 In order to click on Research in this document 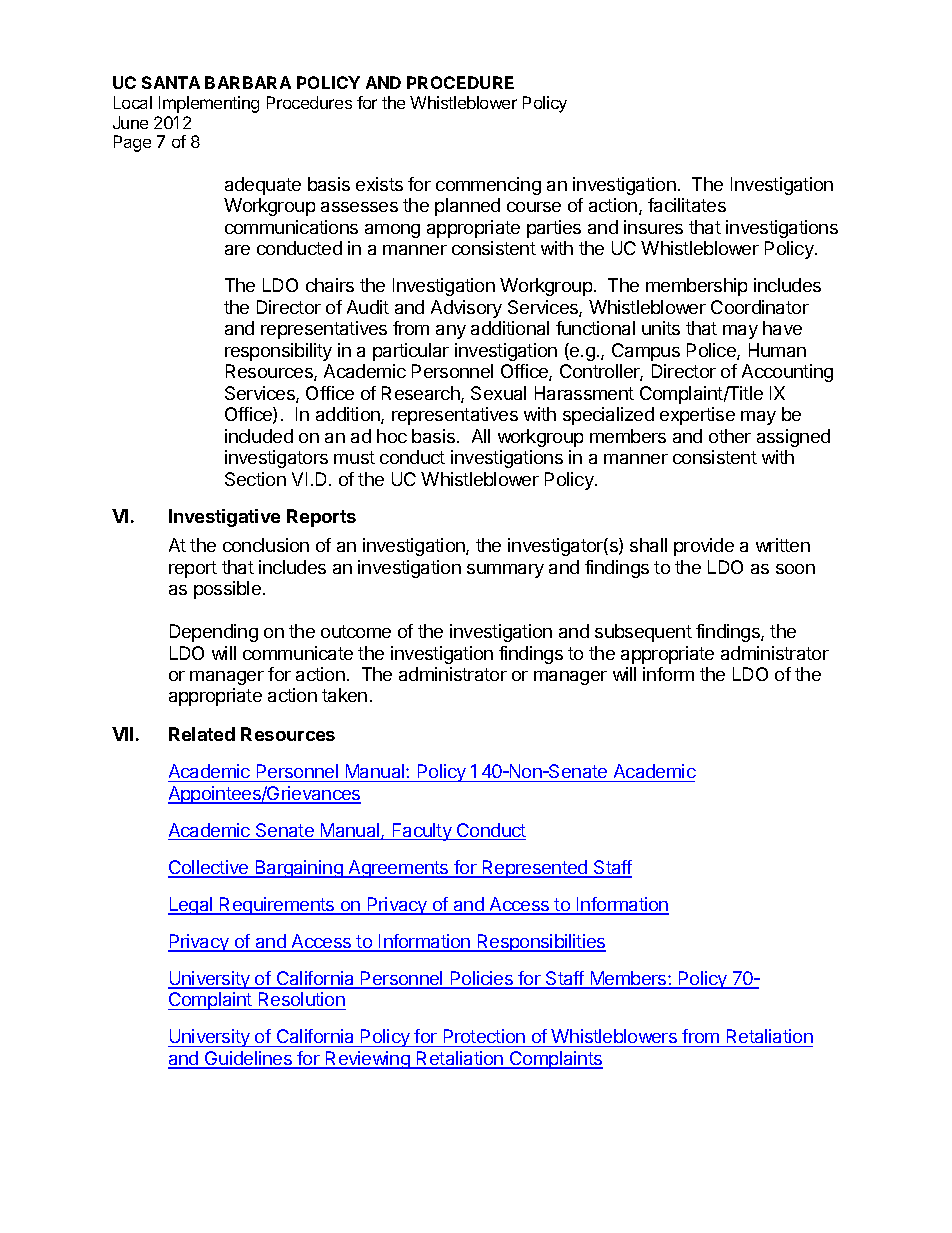, I will do `click(422, 394)`.
